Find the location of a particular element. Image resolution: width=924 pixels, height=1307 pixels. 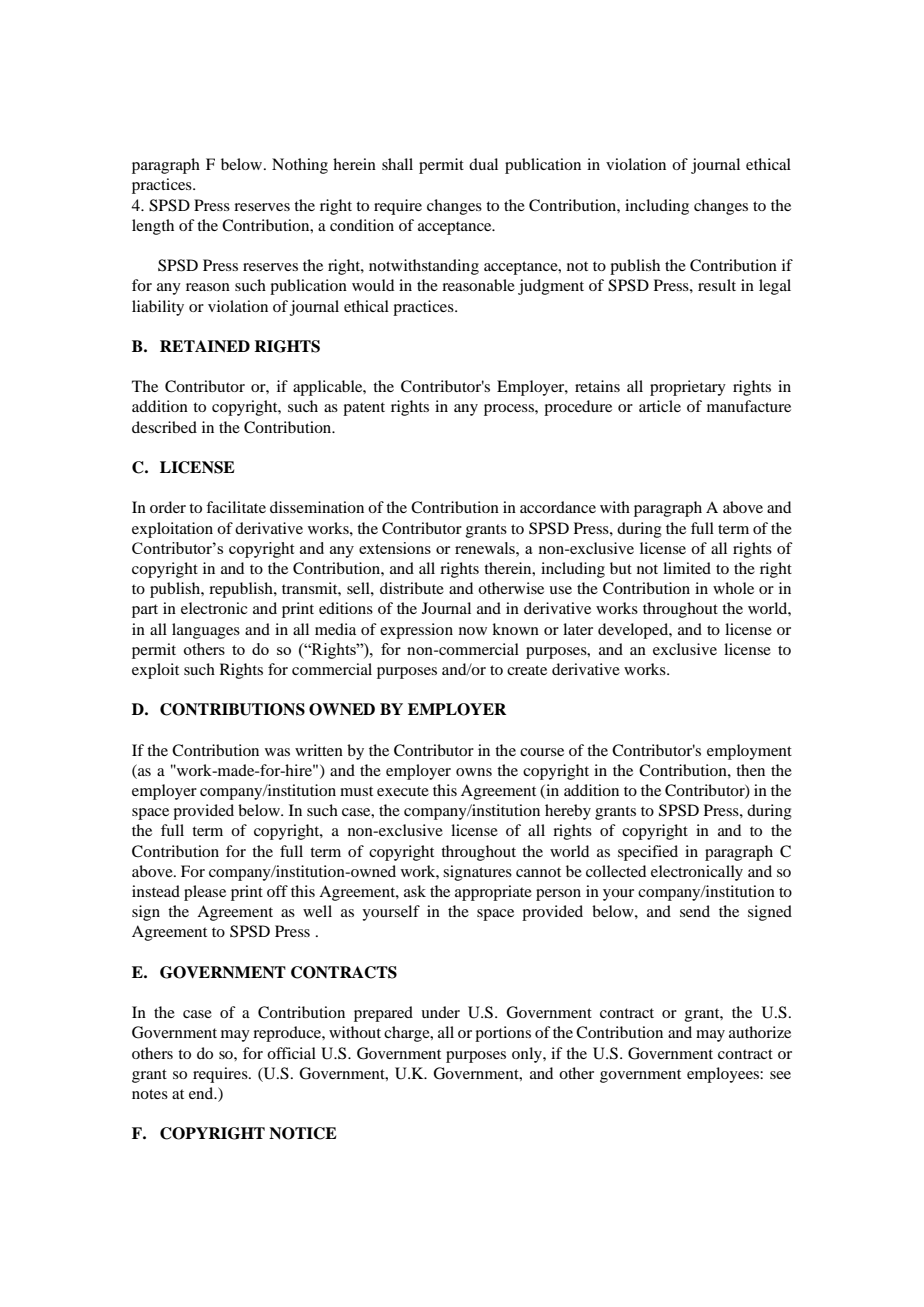

process is located at coordinates (510, 410).
